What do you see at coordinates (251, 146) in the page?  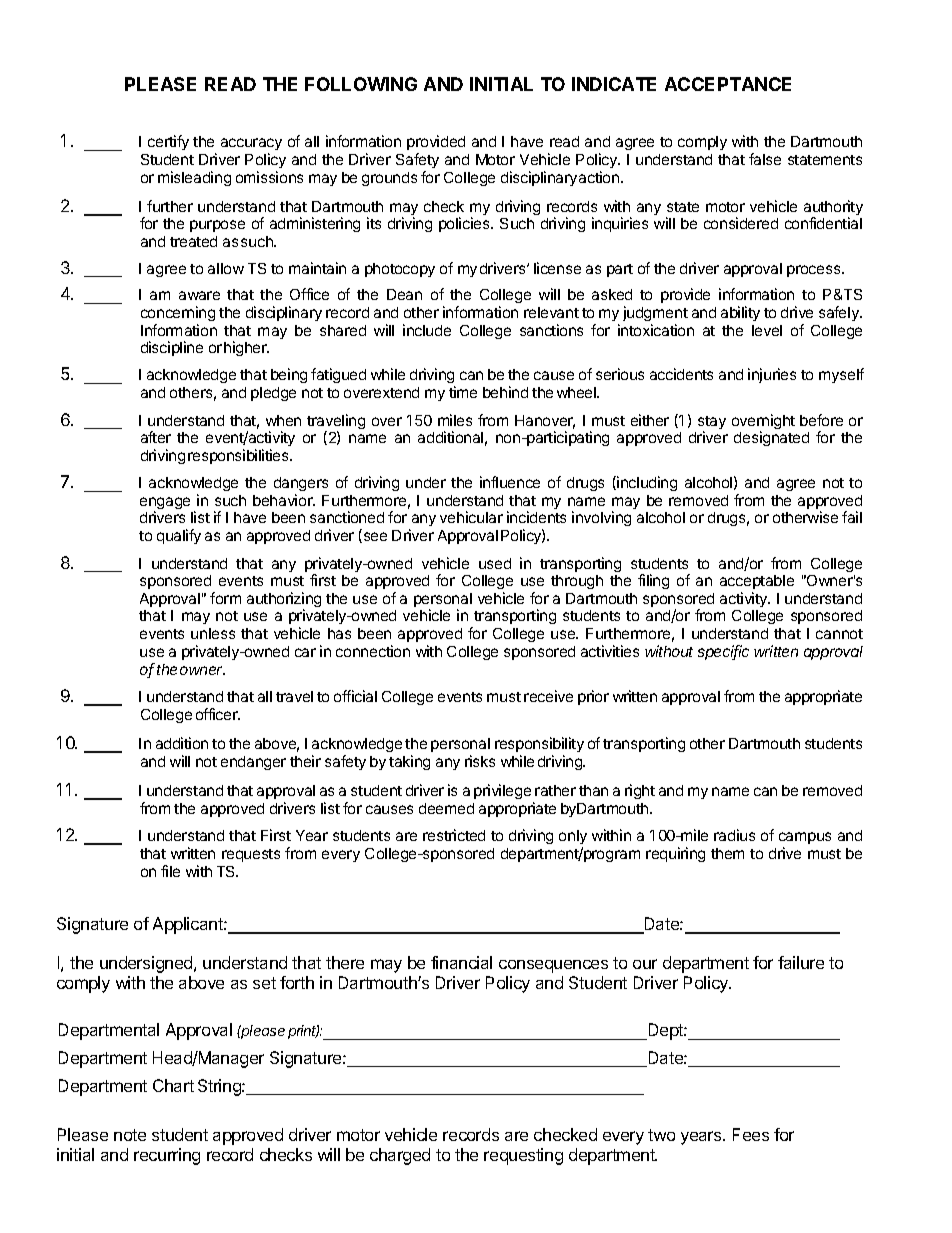 I see `accuracy` at bounding box center [251, 146].
